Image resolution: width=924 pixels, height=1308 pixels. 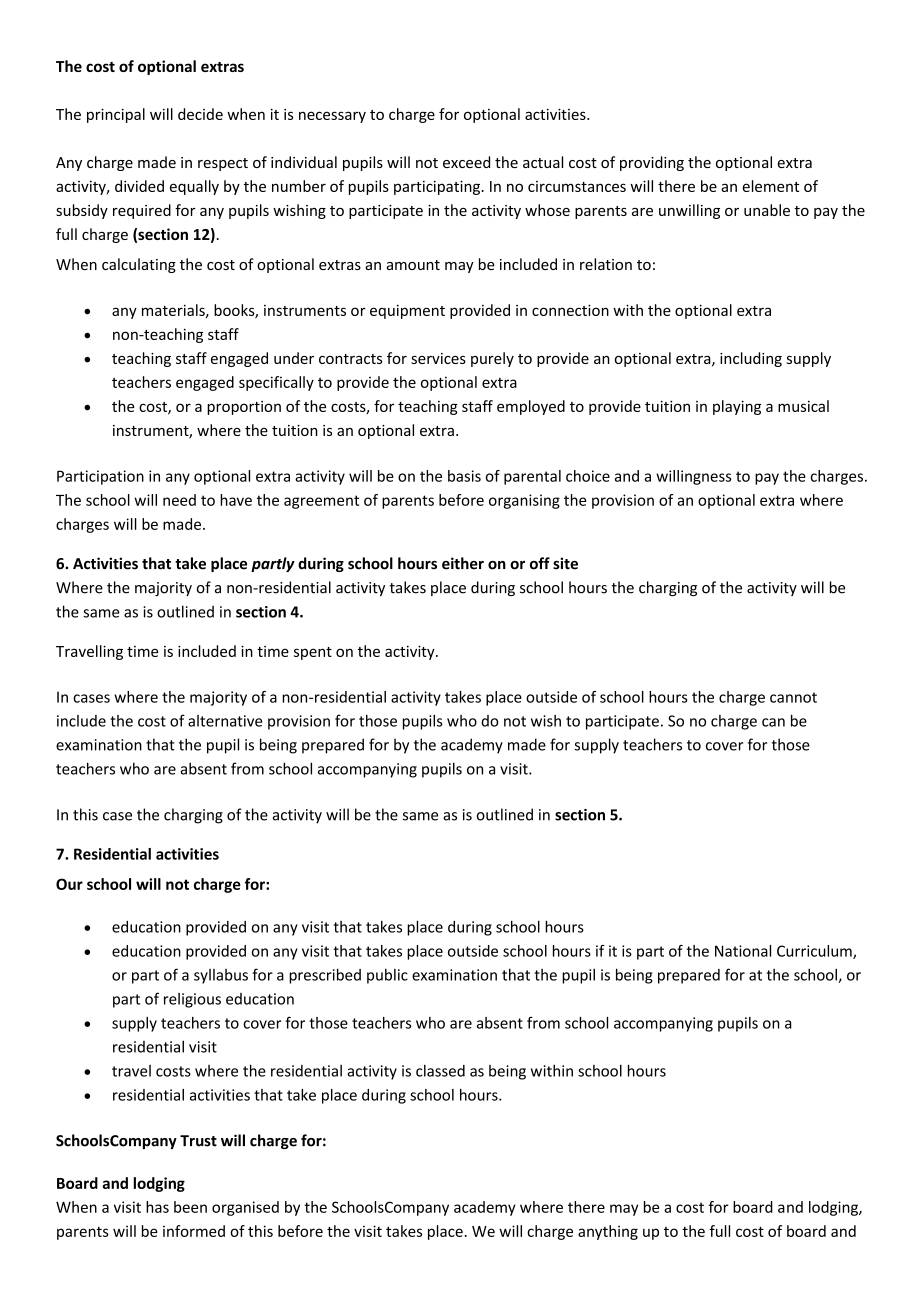 I want to click on syllabus, so click(x=221, y=976).
